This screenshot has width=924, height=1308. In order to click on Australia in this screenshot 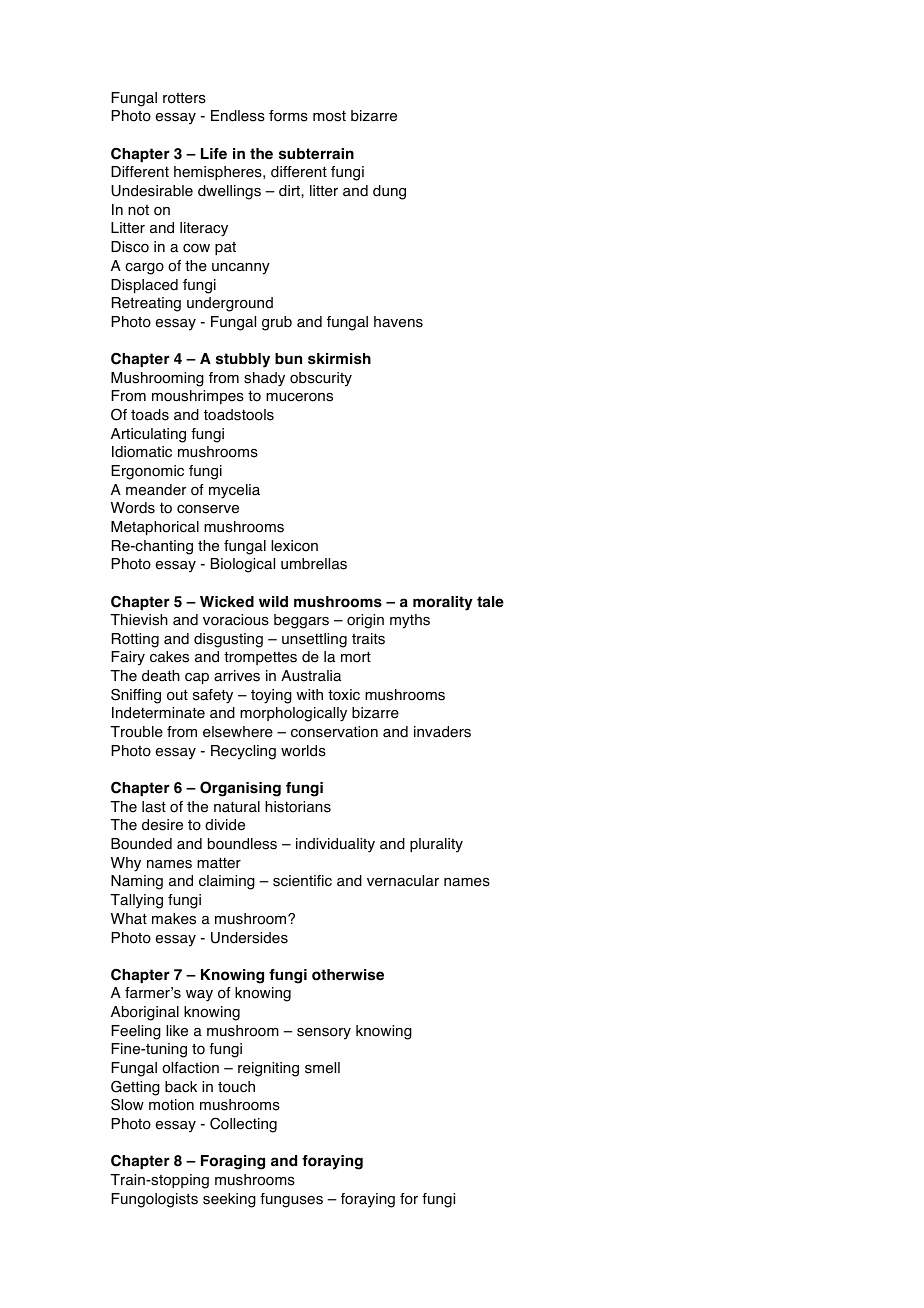, I will do `click(311, 676)`.
